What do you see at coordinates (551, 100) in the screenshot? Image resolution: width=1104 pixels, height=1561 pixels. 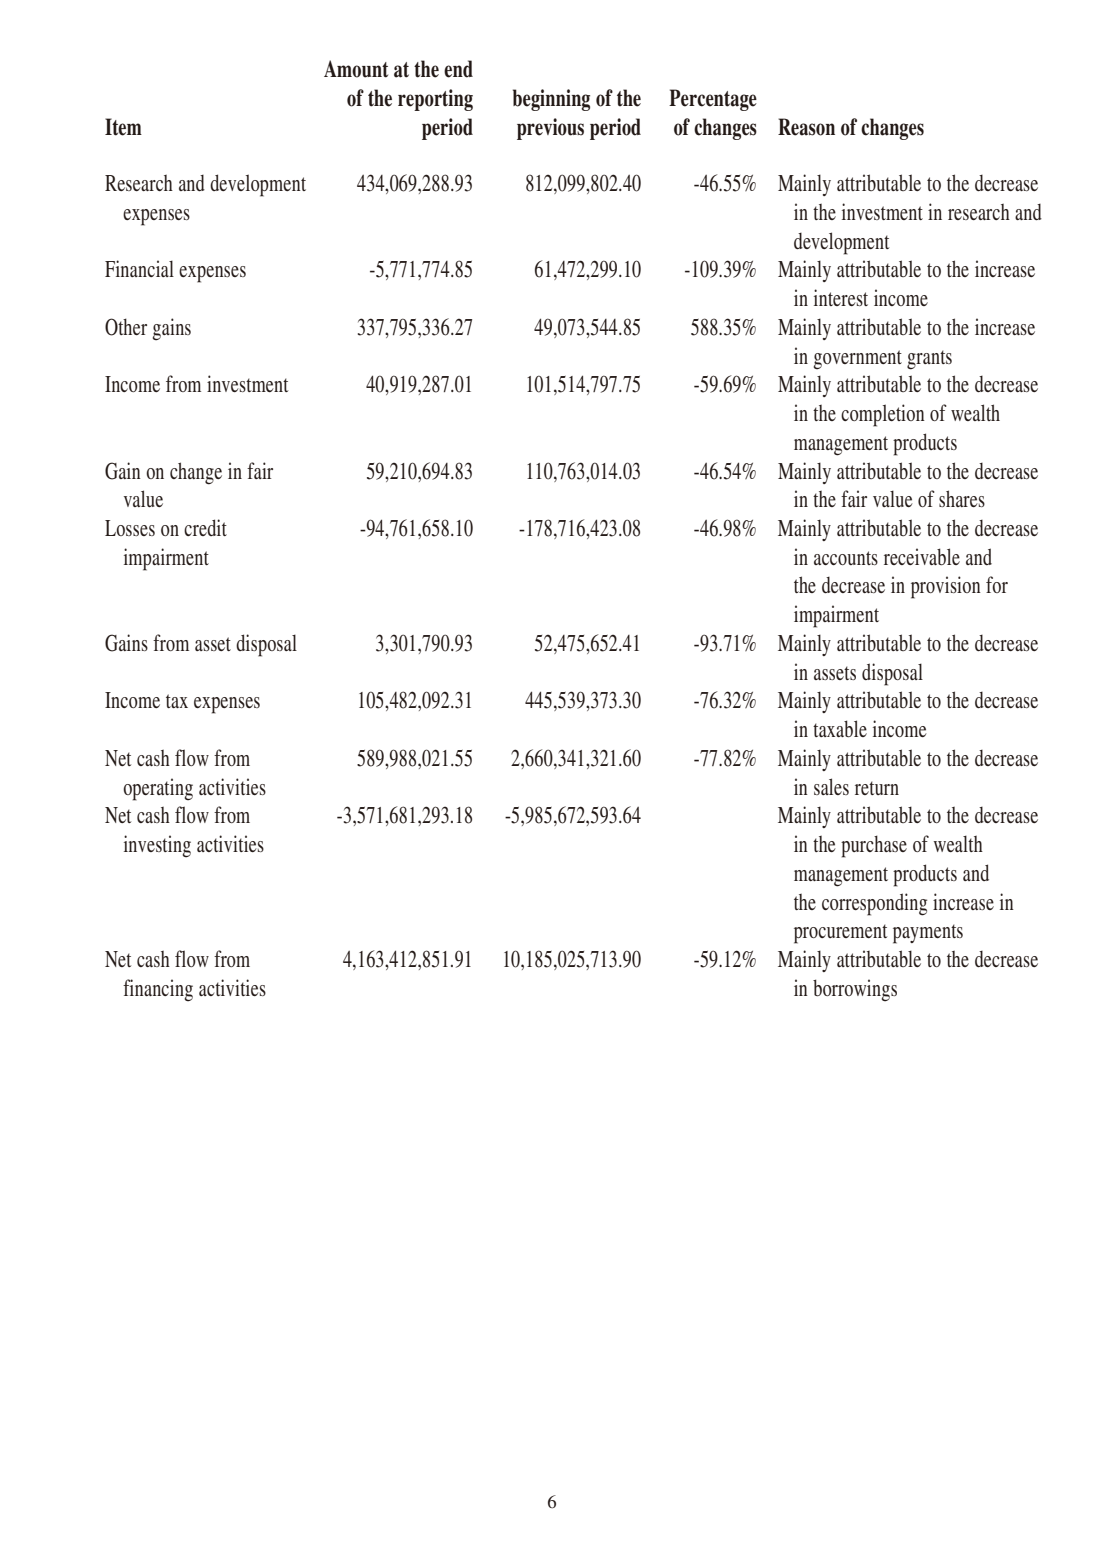 I see `beginning` at bounding box center [551, 100].
